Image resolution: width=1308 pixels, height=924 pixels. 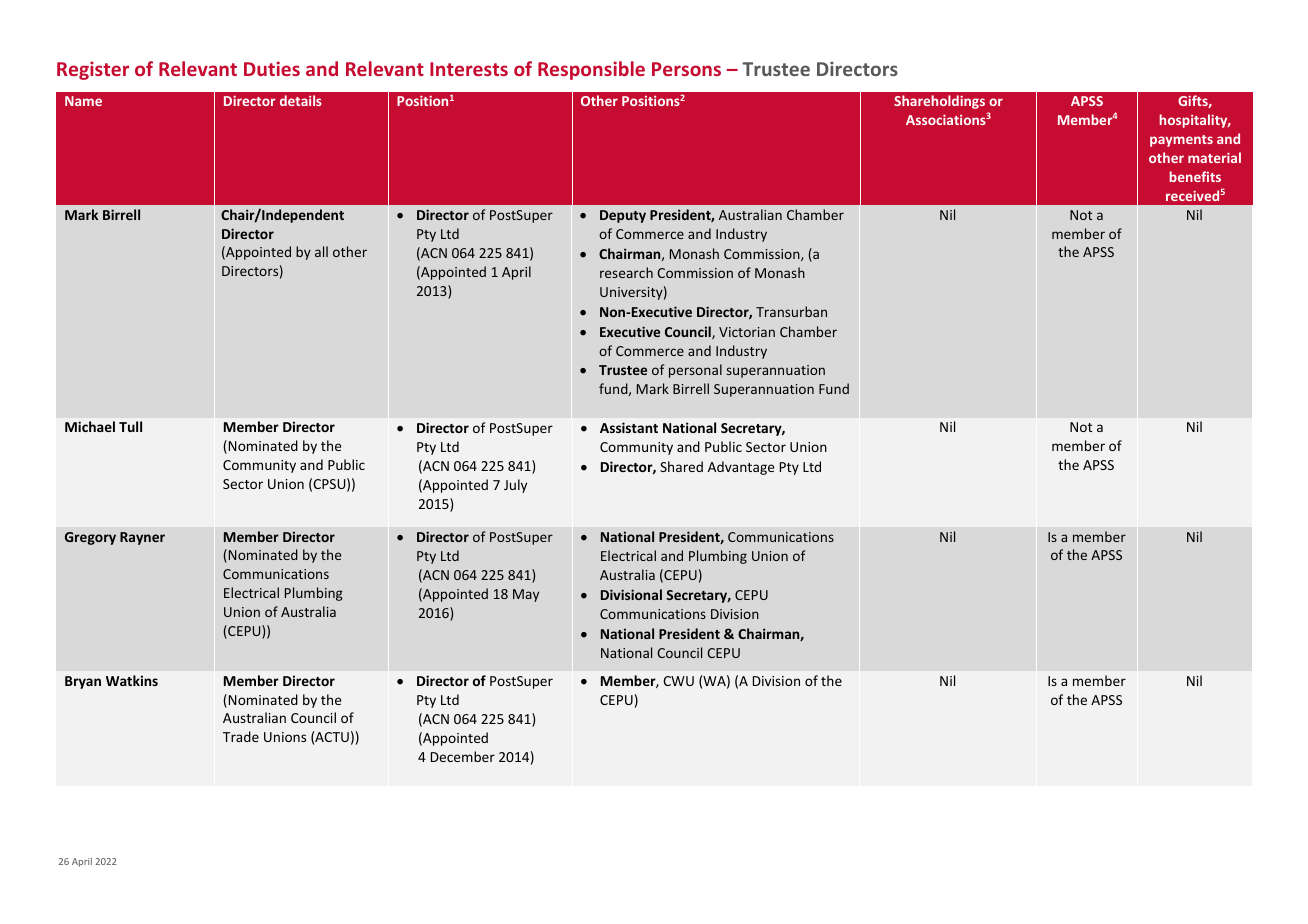 What do you see at coordinates (463, 756) in the screenshot?
I see `December` at bounding box center [463, 756].
